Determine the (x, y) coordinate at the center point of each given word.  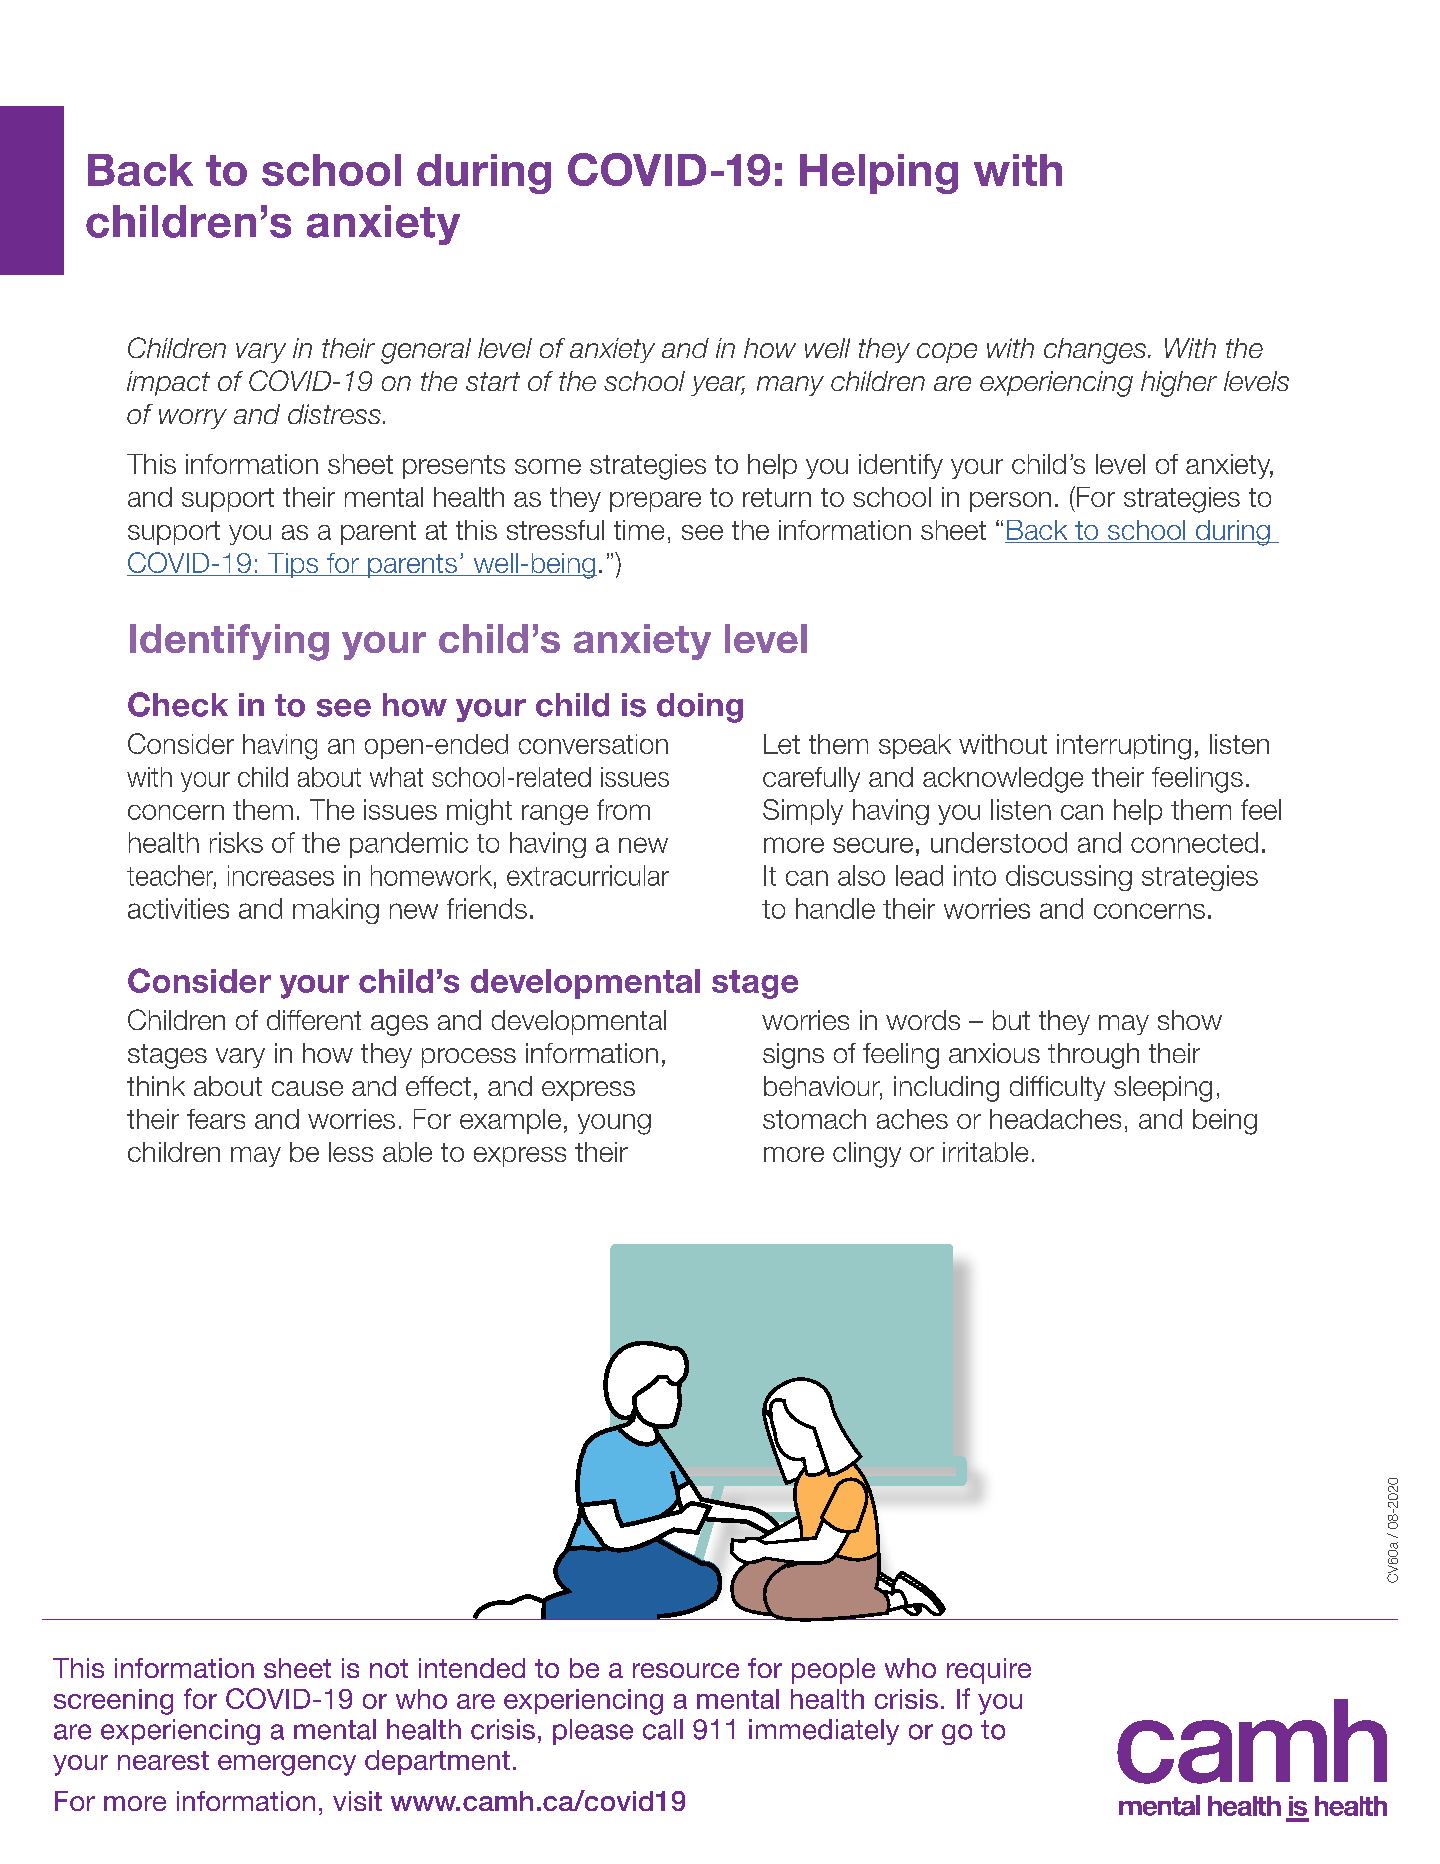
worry (193, 419)
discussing (1069, 878)
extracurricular (588, 875)
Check (178, 704)
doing (700, 708)
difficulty (1057, 1088)
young (614, 1124)
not (389, 1668)
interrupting (1124, 747)
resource (686, 1670)
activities (178, 908)
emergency (287, 1765)
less (351, 1152)
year (718, 386)
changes (1095, 351)
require (989, 1671)
